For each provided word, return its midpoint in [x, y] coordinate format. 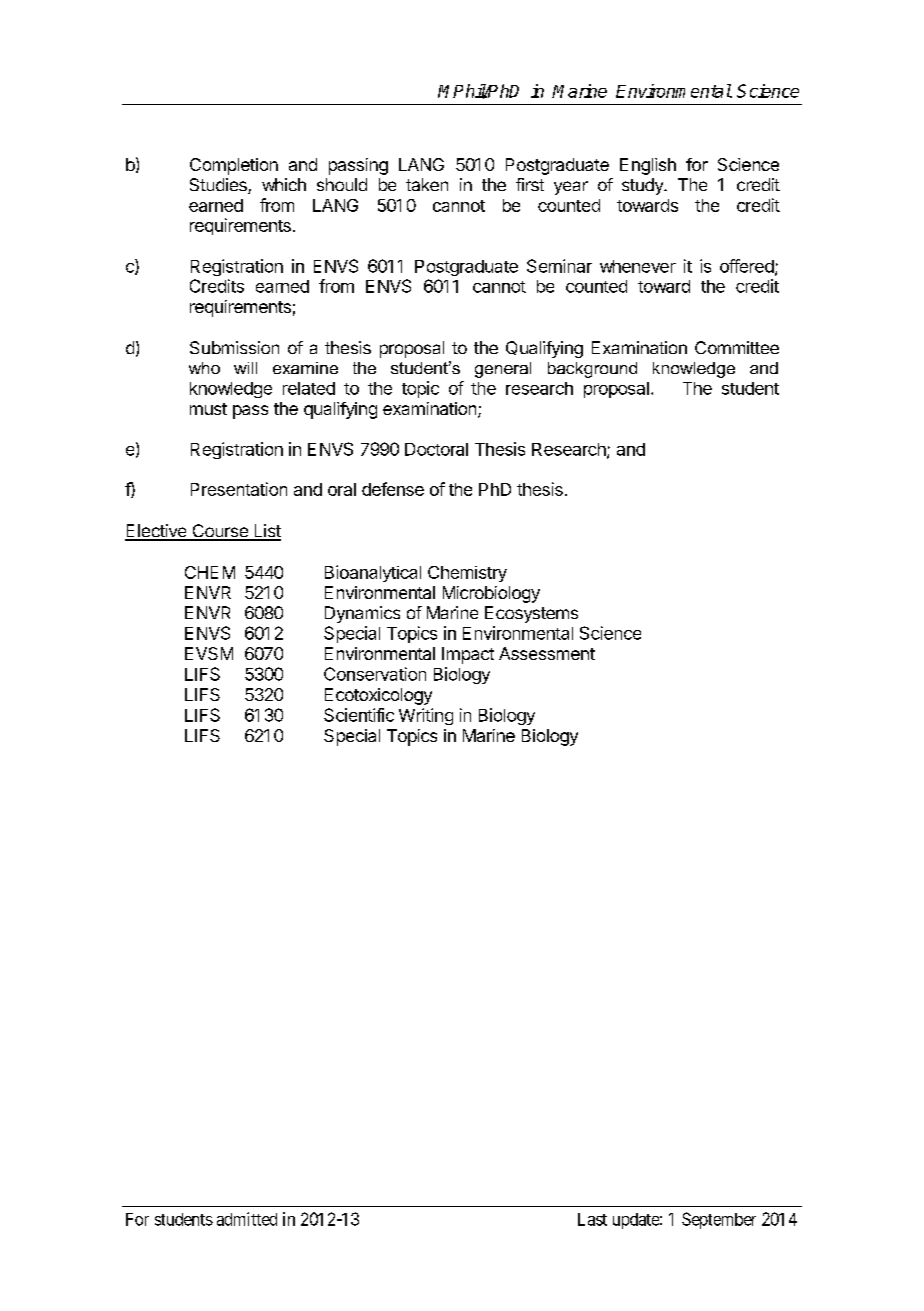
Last [592, 1219]
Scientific [359, 715]
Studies [219, 186]
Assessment [547, 653]
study [643, 186]
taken [427, 184]
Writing [426, 716]
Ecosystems [531, 614]
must [208, 409]
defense [393, 489]
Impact [468, 655]
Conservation [375, 674]
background [592, 370]
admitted [247, 1219]
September [719, 1220]
